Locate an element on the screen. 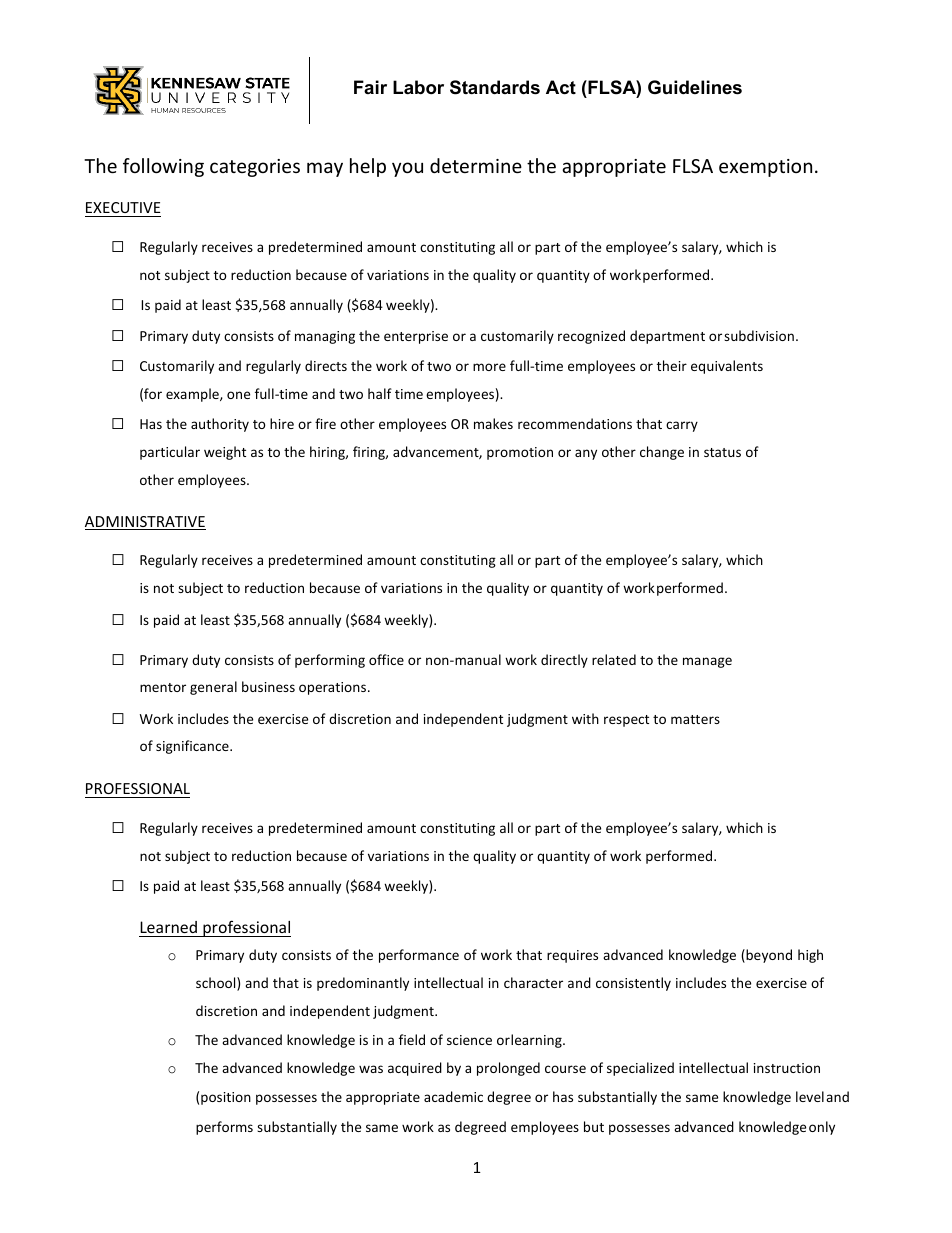  position is located at coordinates (226, 1098).
